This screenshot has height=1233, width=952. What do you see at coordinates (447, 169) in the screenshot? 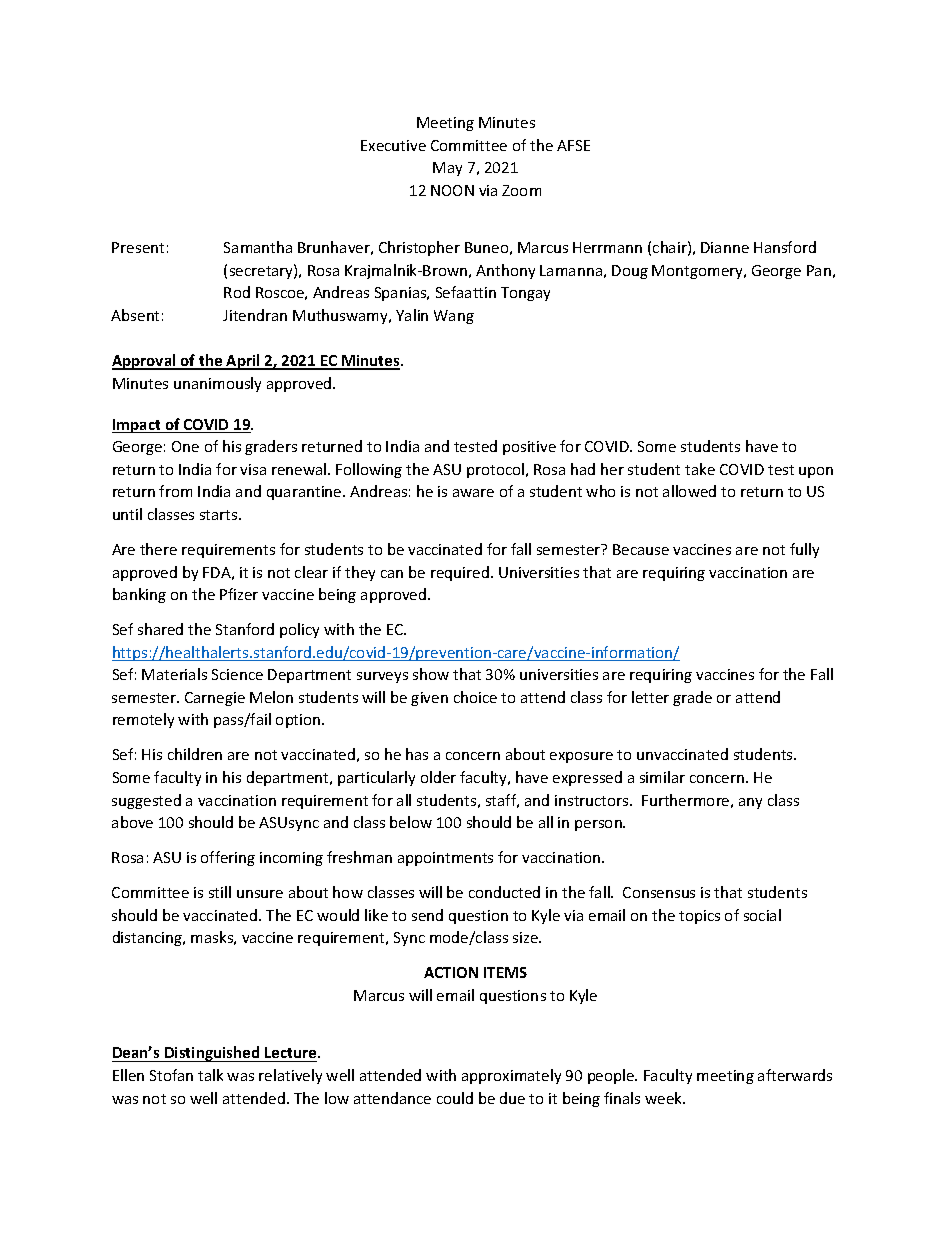
I see `May` at bounding box center [447, 169].
